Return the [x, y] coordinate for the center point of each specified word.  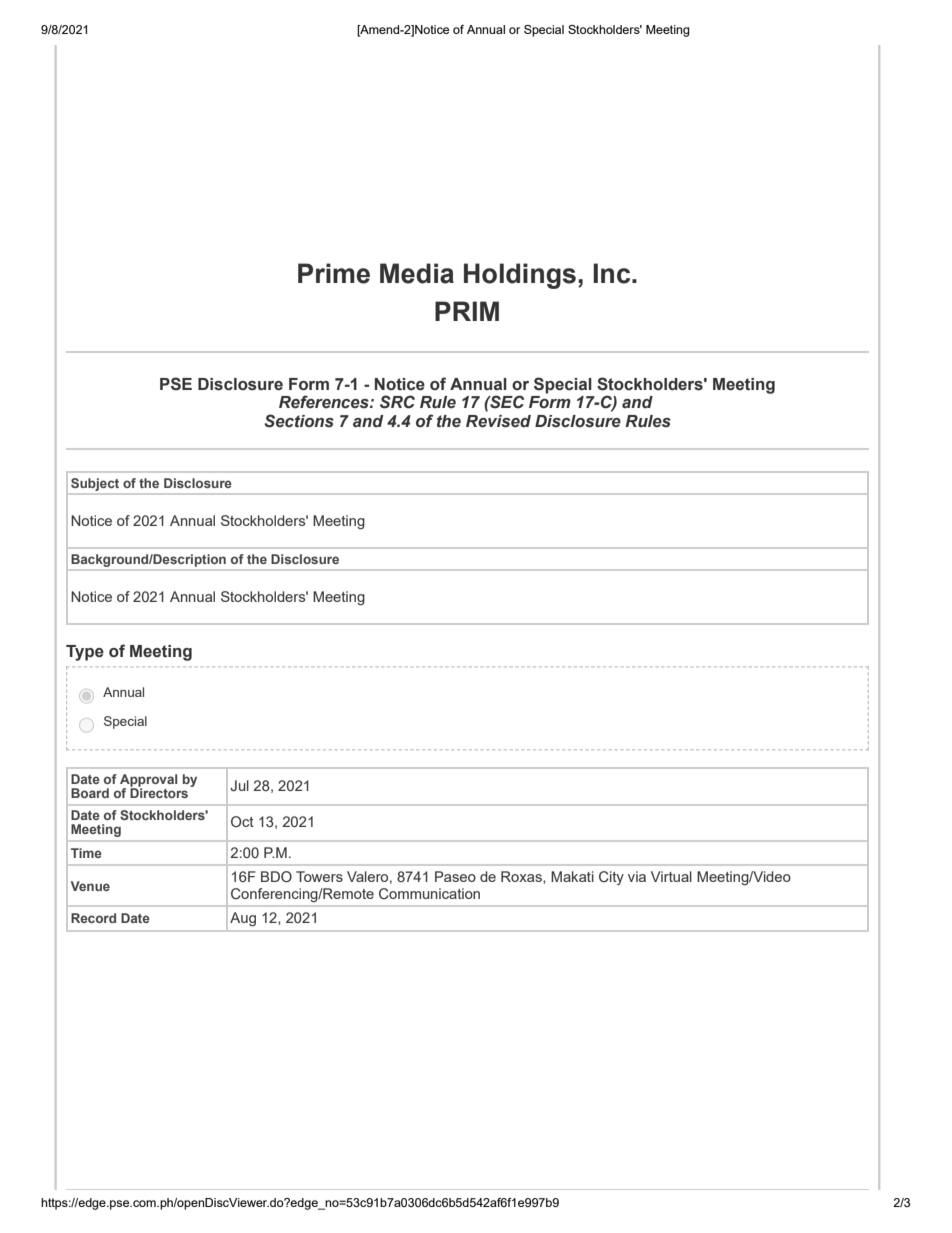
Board [90, 793]
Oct [242, 821]
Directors [160, 792]
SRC [397, 402]
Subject [95, 484]
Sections [299, 421]
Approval [148, 781]
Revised [498, 421]
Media [417, 273]
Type [85, 653]
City [611, 878]
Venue [90, 886]
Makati [572, 876]
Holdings [520, 276]
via [637, 876]
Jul [239, 785]
